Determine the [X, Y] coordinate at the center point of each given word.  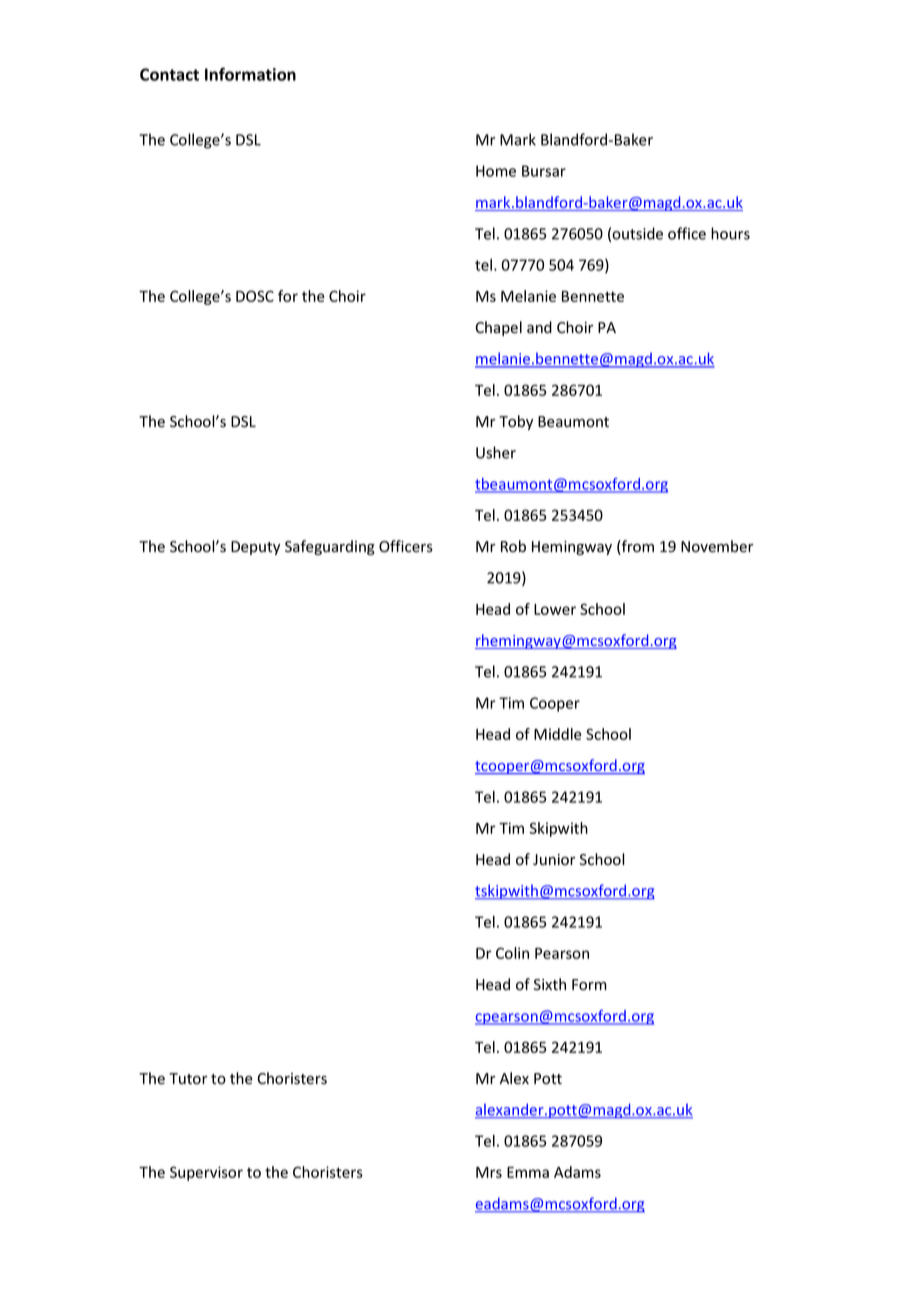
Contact [169, 74]
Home [496, 171]
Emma [528, 1172]
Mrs [489, 1172]
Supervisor [206, 1173]
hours [730, 233]
